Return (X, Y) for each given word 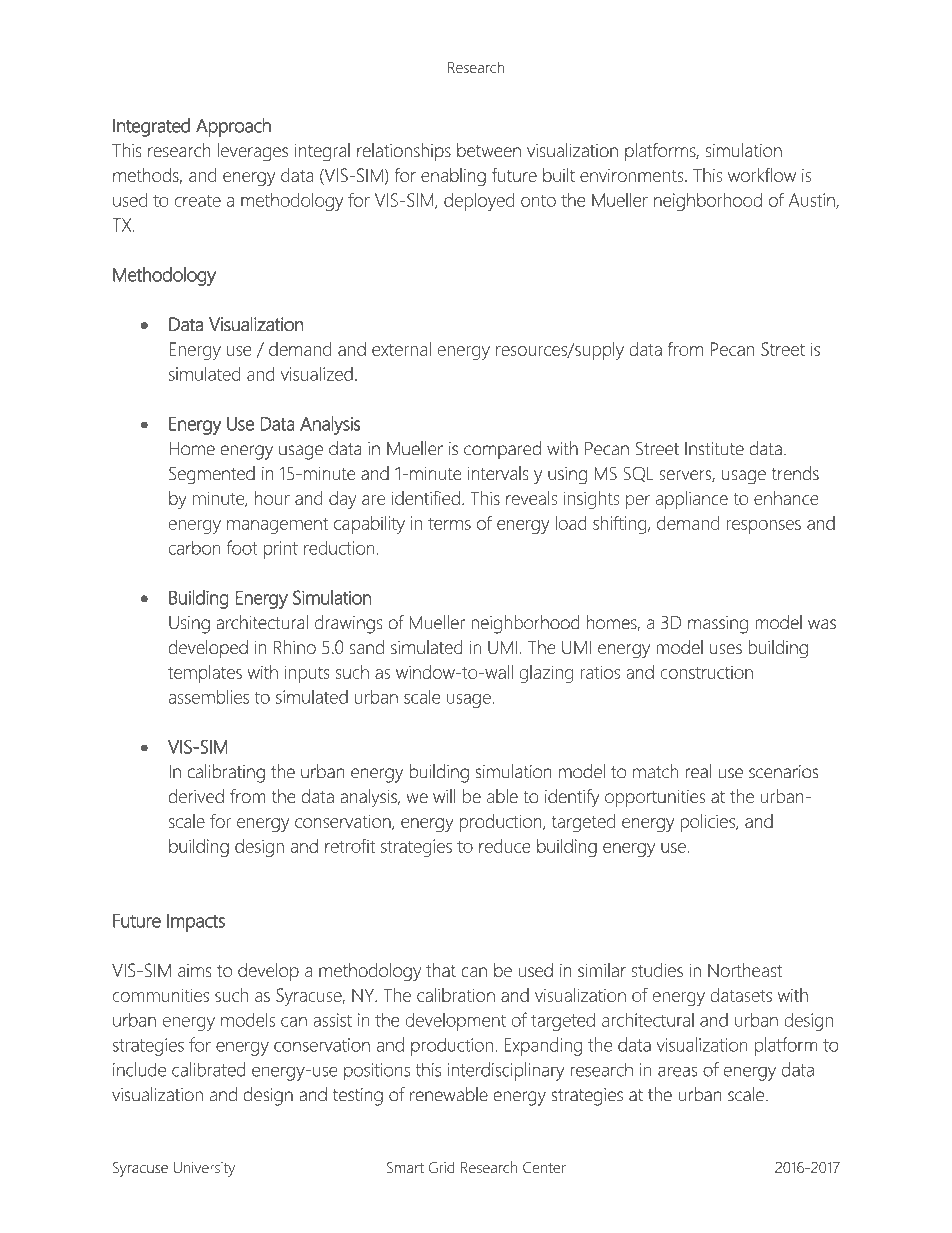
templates (205, 674)
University (204, 1169)
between (489, 150)
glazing (546, 674)
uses (726, 649)
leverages (252, 152)
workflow (762, 174)
